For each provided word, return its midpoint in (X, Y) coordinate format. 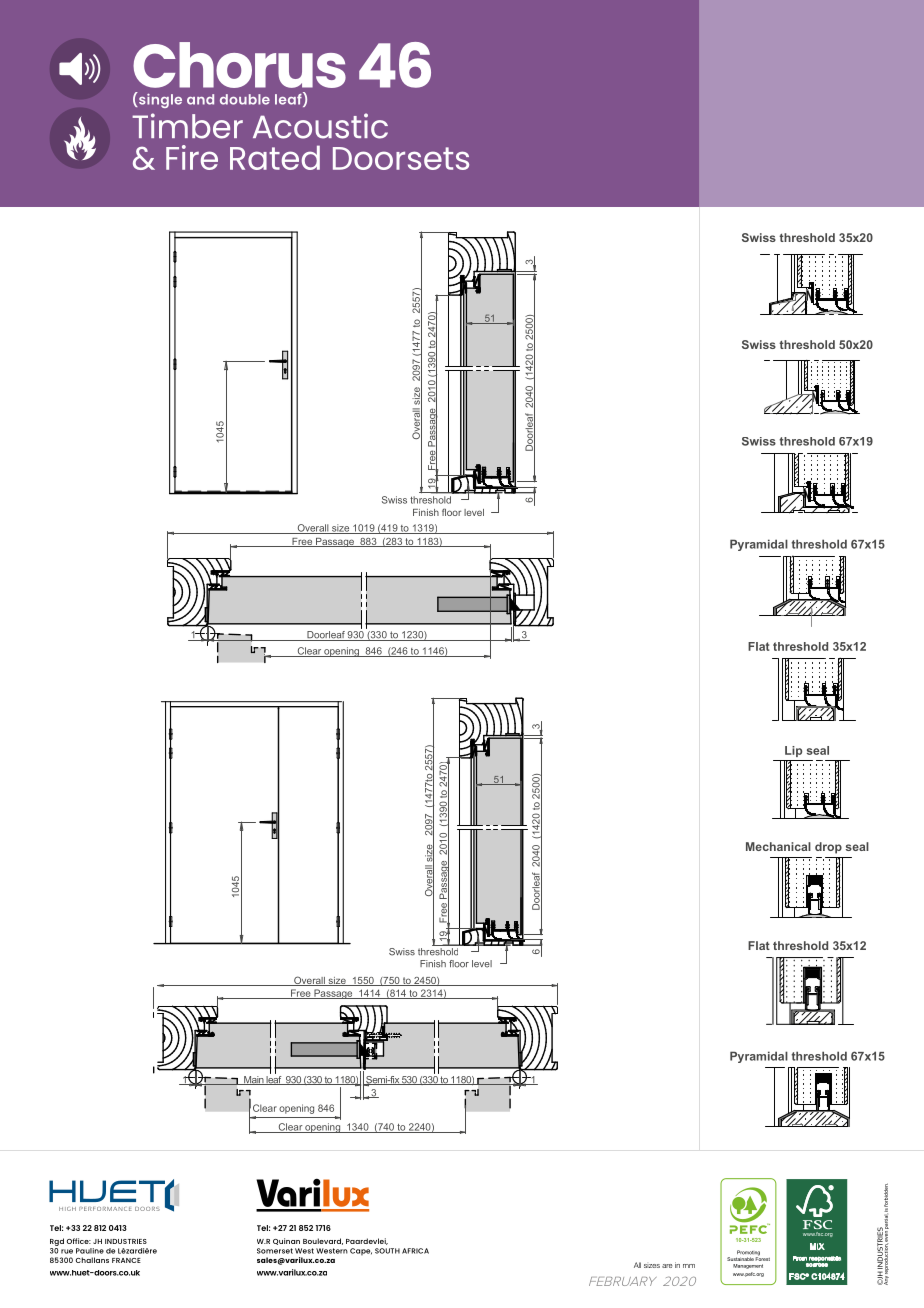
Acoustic (320, 126)
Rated (275, 157)
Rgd (57, 1242)
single (159, 100)
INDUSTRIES (126, 1241)
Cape (361, 1251)
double (245, 99)
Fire (192, 157)
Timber (187, 126)
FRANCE (126, 1260)
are (667, 1266)
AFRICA (415, 1251)
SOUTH (387, 1251)
